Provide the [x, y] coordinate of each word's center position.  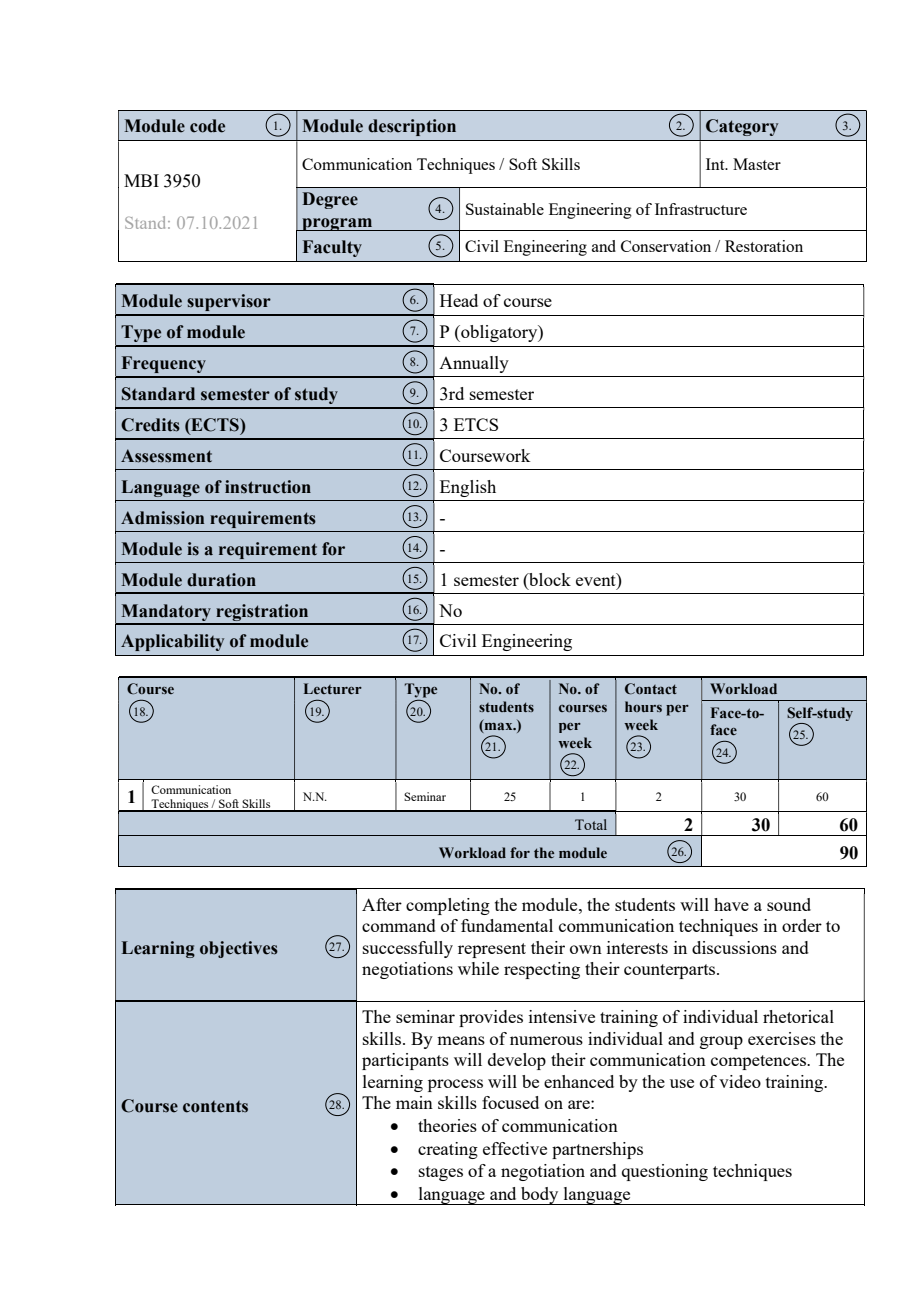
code [207, 126]
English [468, 488]
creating [448, 1150]
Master [757, 164]
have [731, 904]
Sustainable [505, 209]
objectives [239, 949]
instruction [268, 487]
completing [448, 906]
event [597, 579]
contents [215, 1107]
